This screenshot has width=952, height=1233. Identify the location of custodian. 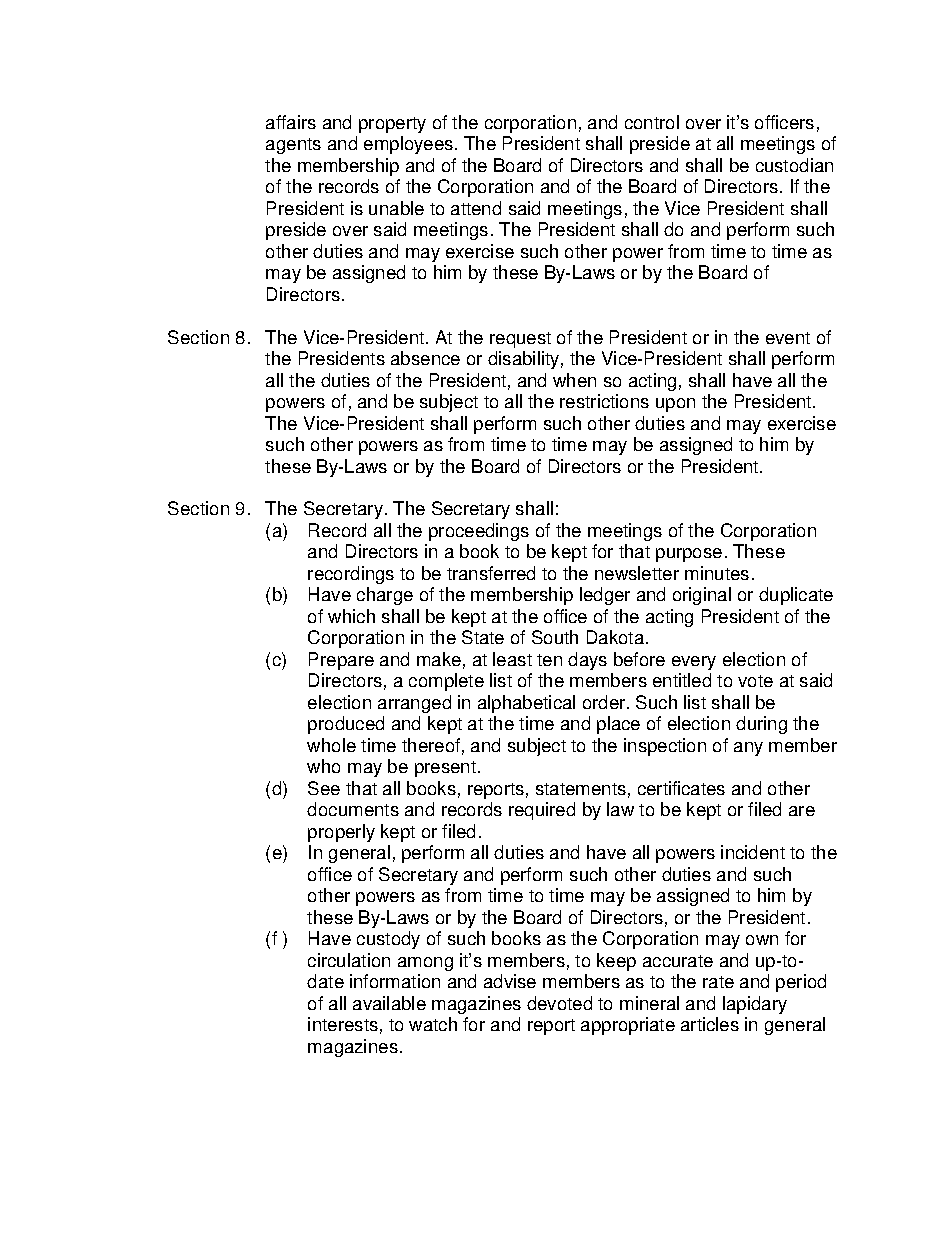
(794, 165).
